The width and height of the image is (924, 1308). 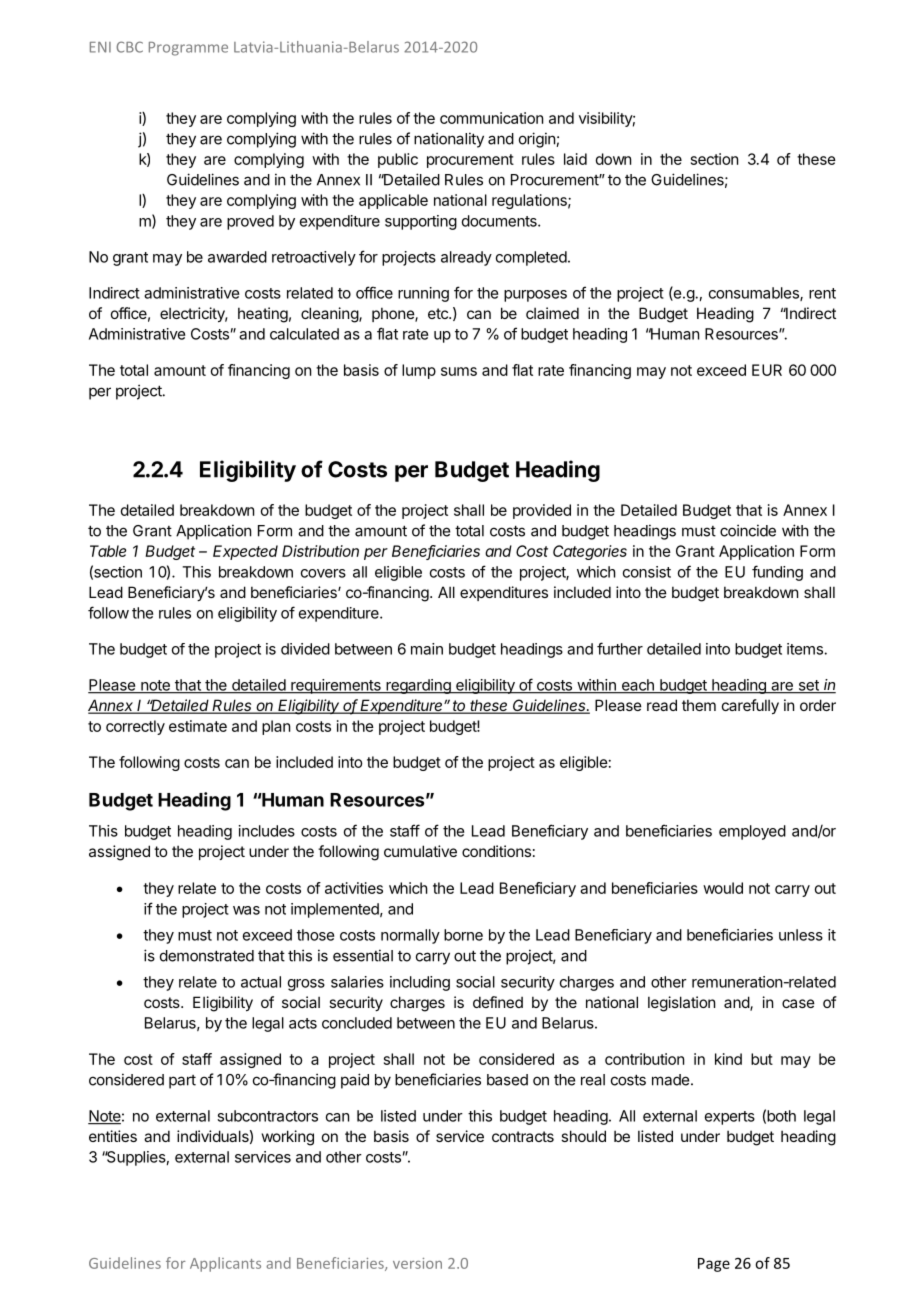 What do you see at coordinates (237, 257) in the image?
I see `awarded` at bounding box center [237, 257].
